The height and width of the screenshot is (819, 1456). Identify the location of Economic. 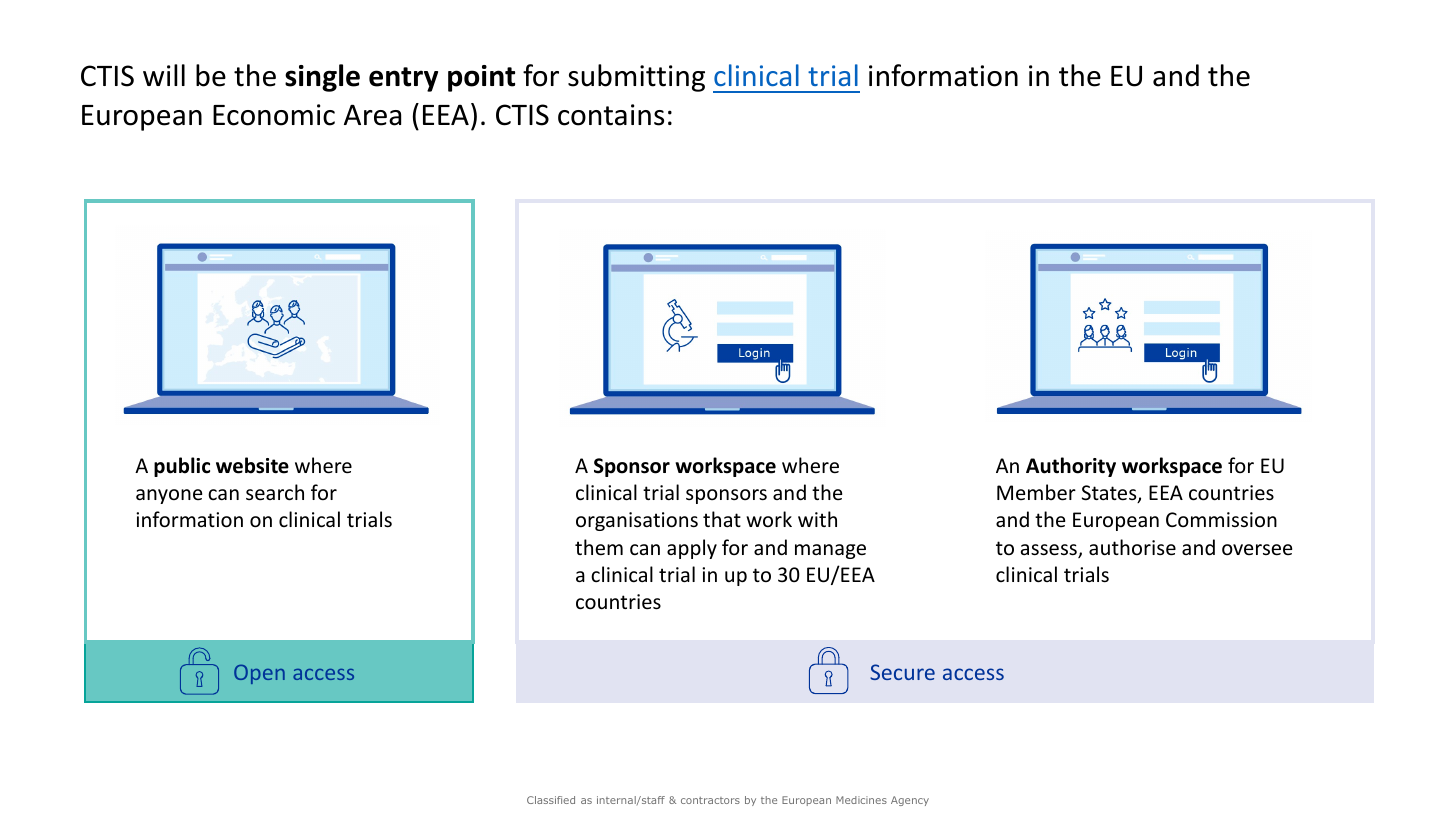
(274, 115).
